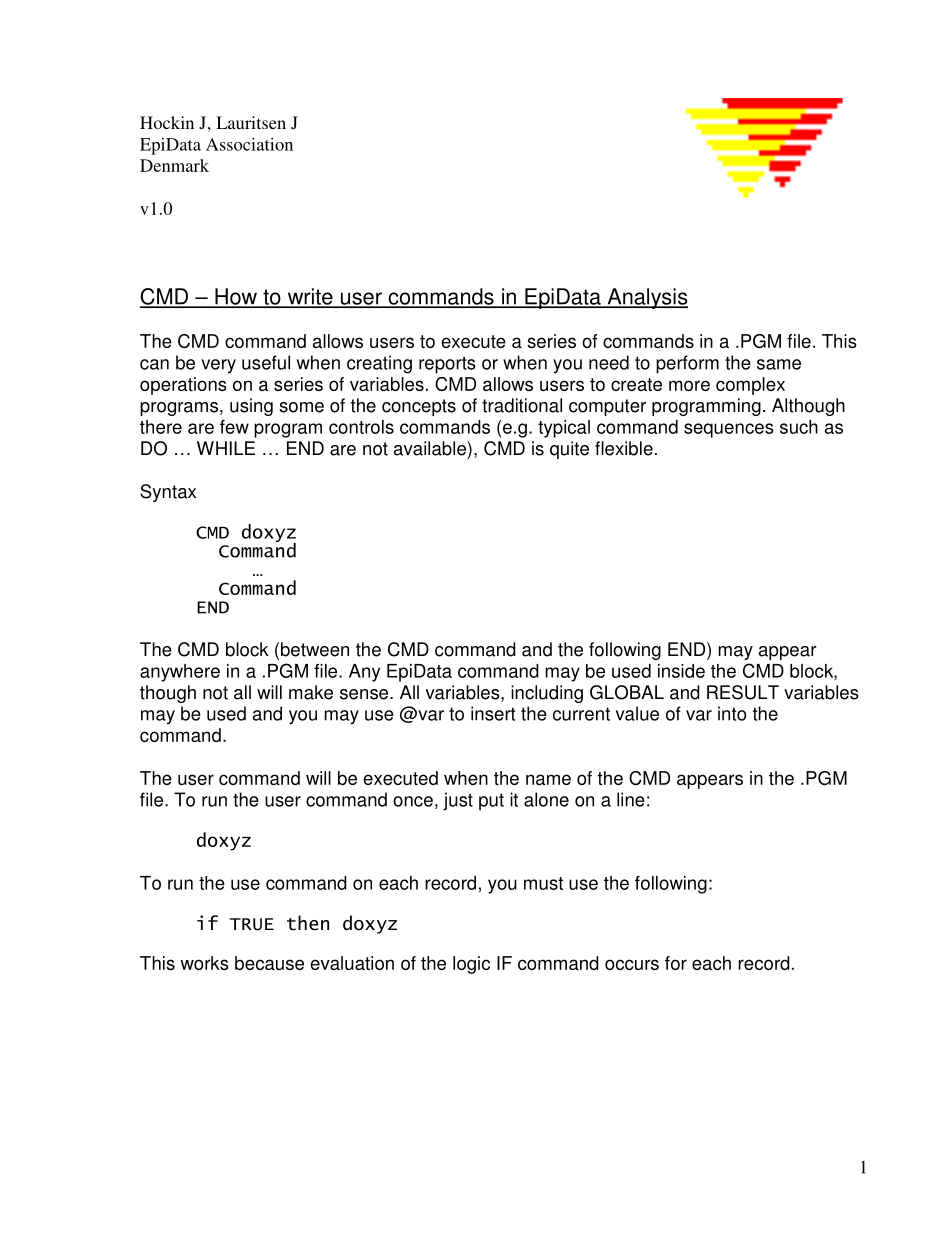 This page has height=1233, width=952. I want to click on Association, so click(249, 144).
